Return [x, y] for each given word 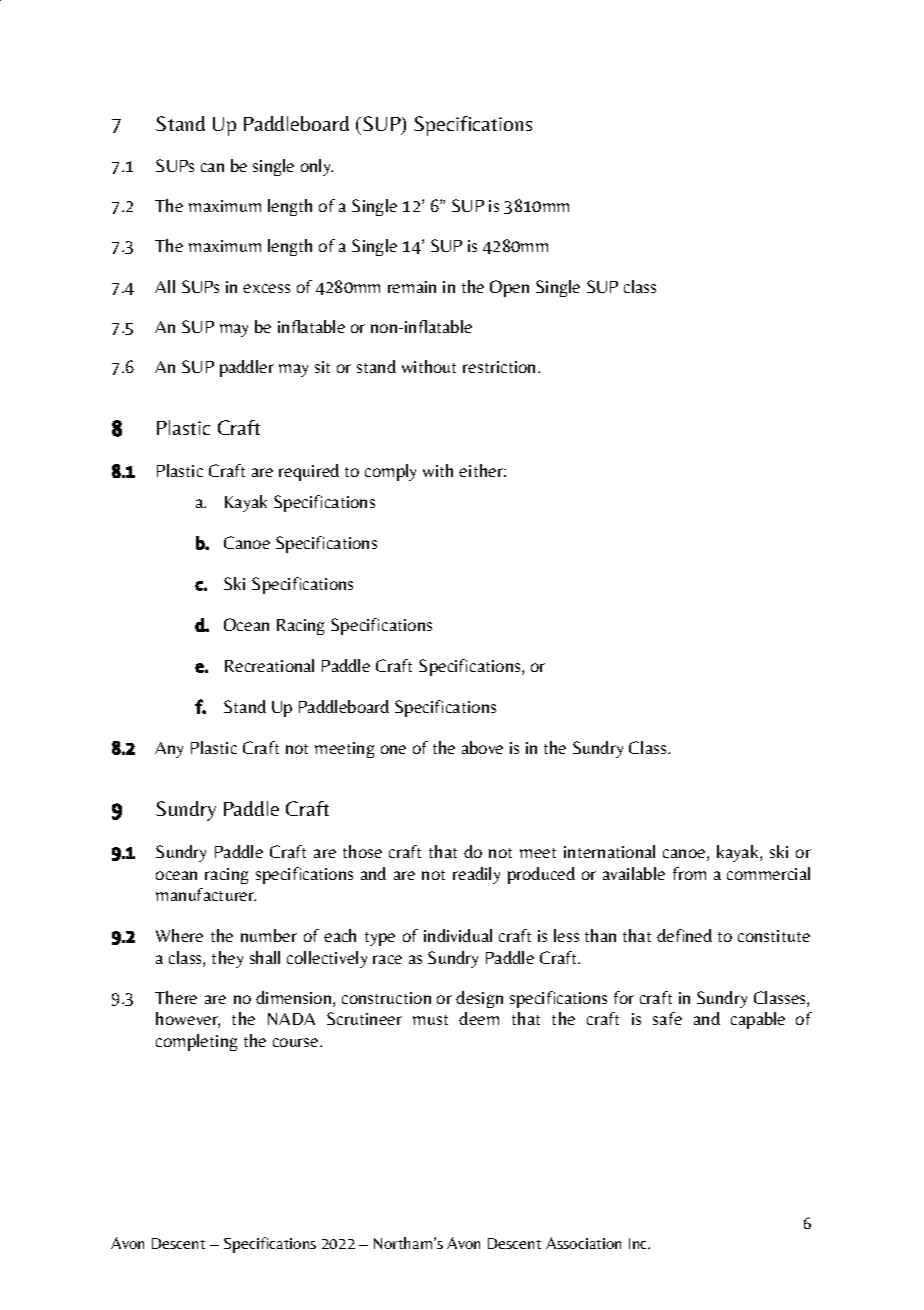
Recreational [269, 665]
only [317, 167]
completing [196, 1042]
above [482, 747]
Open [509, 288]
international [609, 851]
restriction [499, 367]
